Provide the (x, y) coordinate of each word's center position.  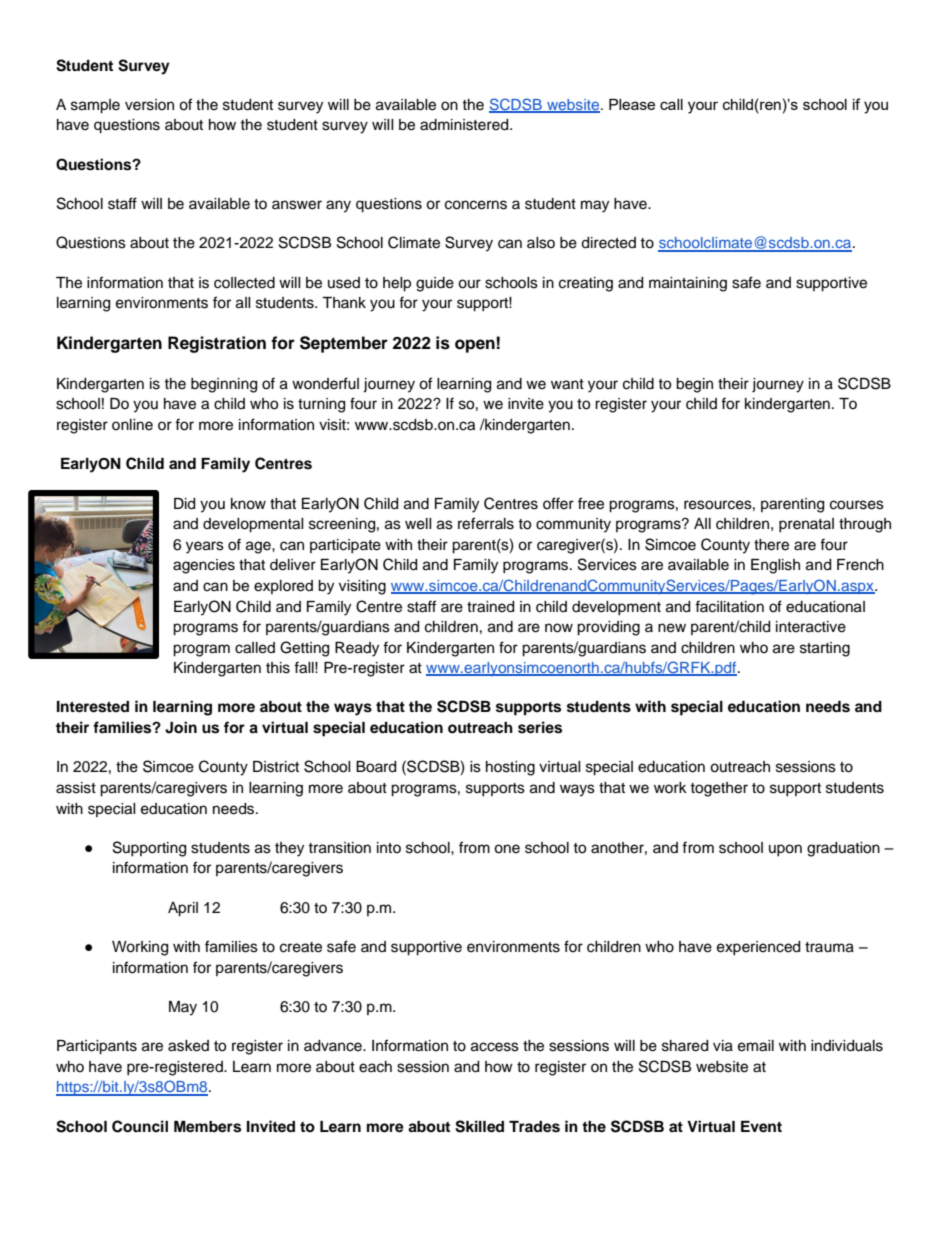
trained (490, 607)
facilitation (729, 606)
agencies (204, 566)
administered (465, 125)
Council (140, 1126)
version (149, 105)
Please (632, 104)
